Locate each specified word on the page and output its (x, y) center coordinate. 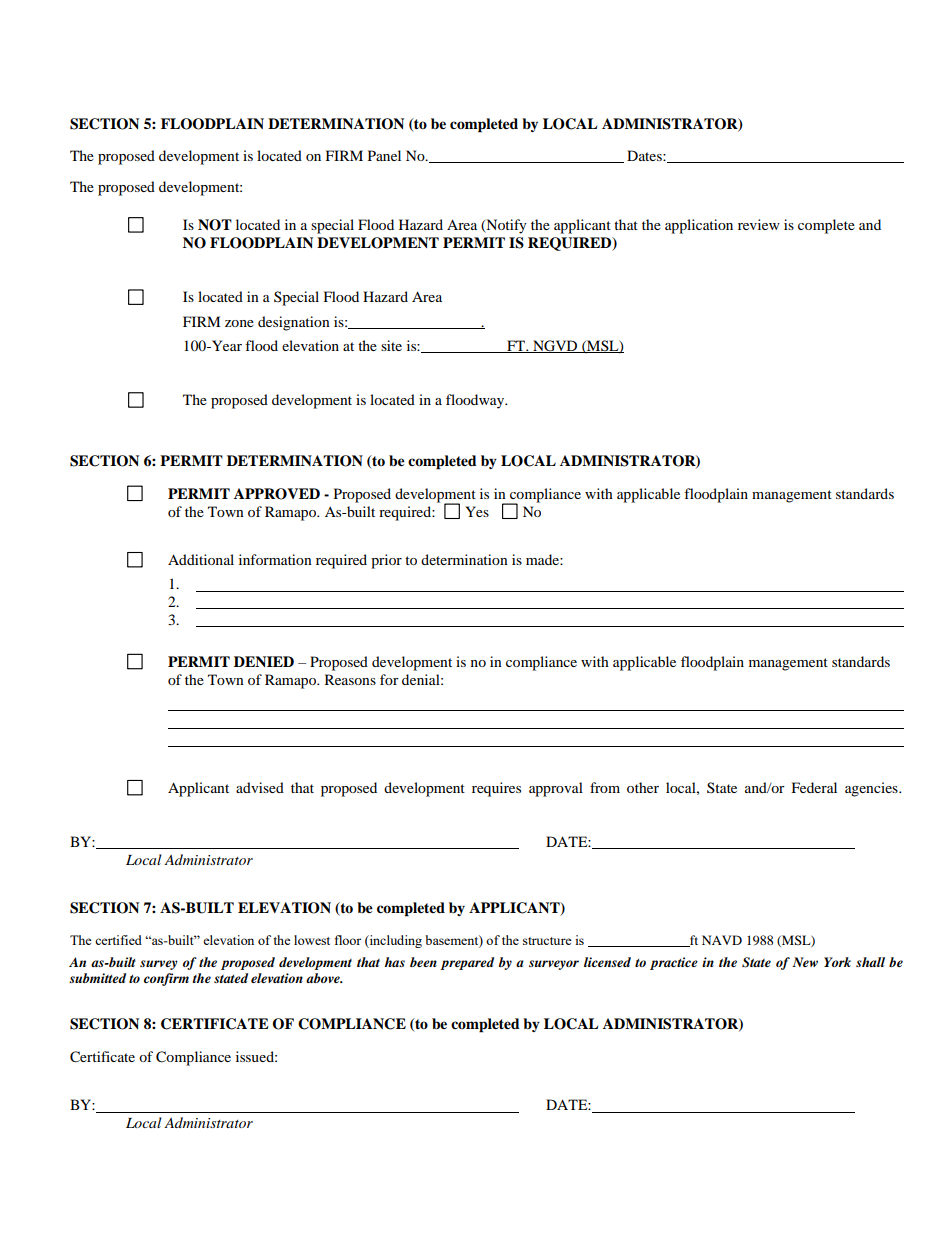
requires (496, 789)
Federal (814, 787)
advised (260, 787)
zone (239, 323)
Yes (477, 511)
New (805, 962)
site (391, 345)
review (759, 224)
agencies (872, 789)
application (699, 226)
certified (118, 940)
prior (386, 561)
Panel (384, 155)
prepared (467, 963)
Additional (201, 559)
